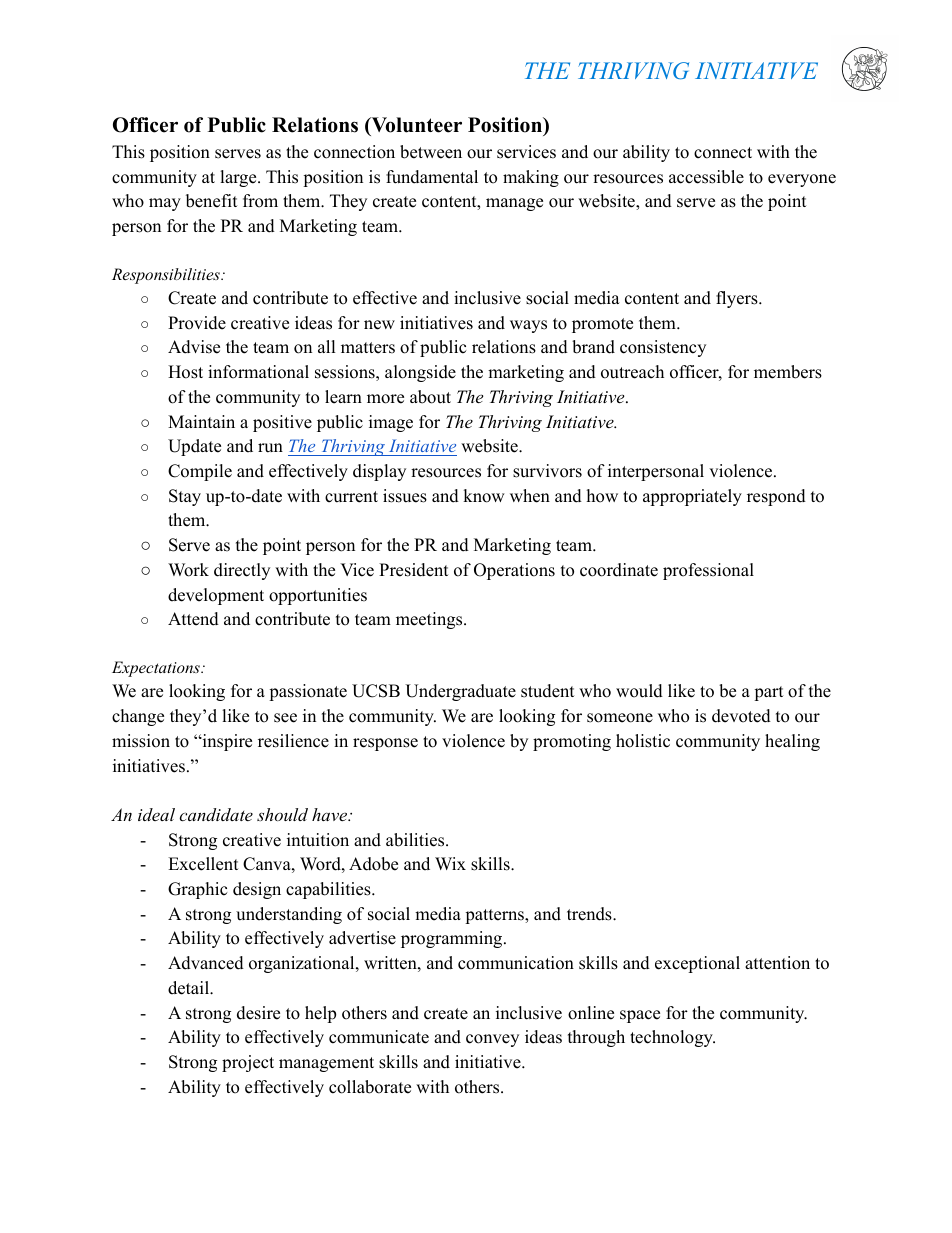 The width and height of the screenshot is (952, 1233). Describe the element at coordinates (248, 1063) in the screenshot. I see `project` at that location.
